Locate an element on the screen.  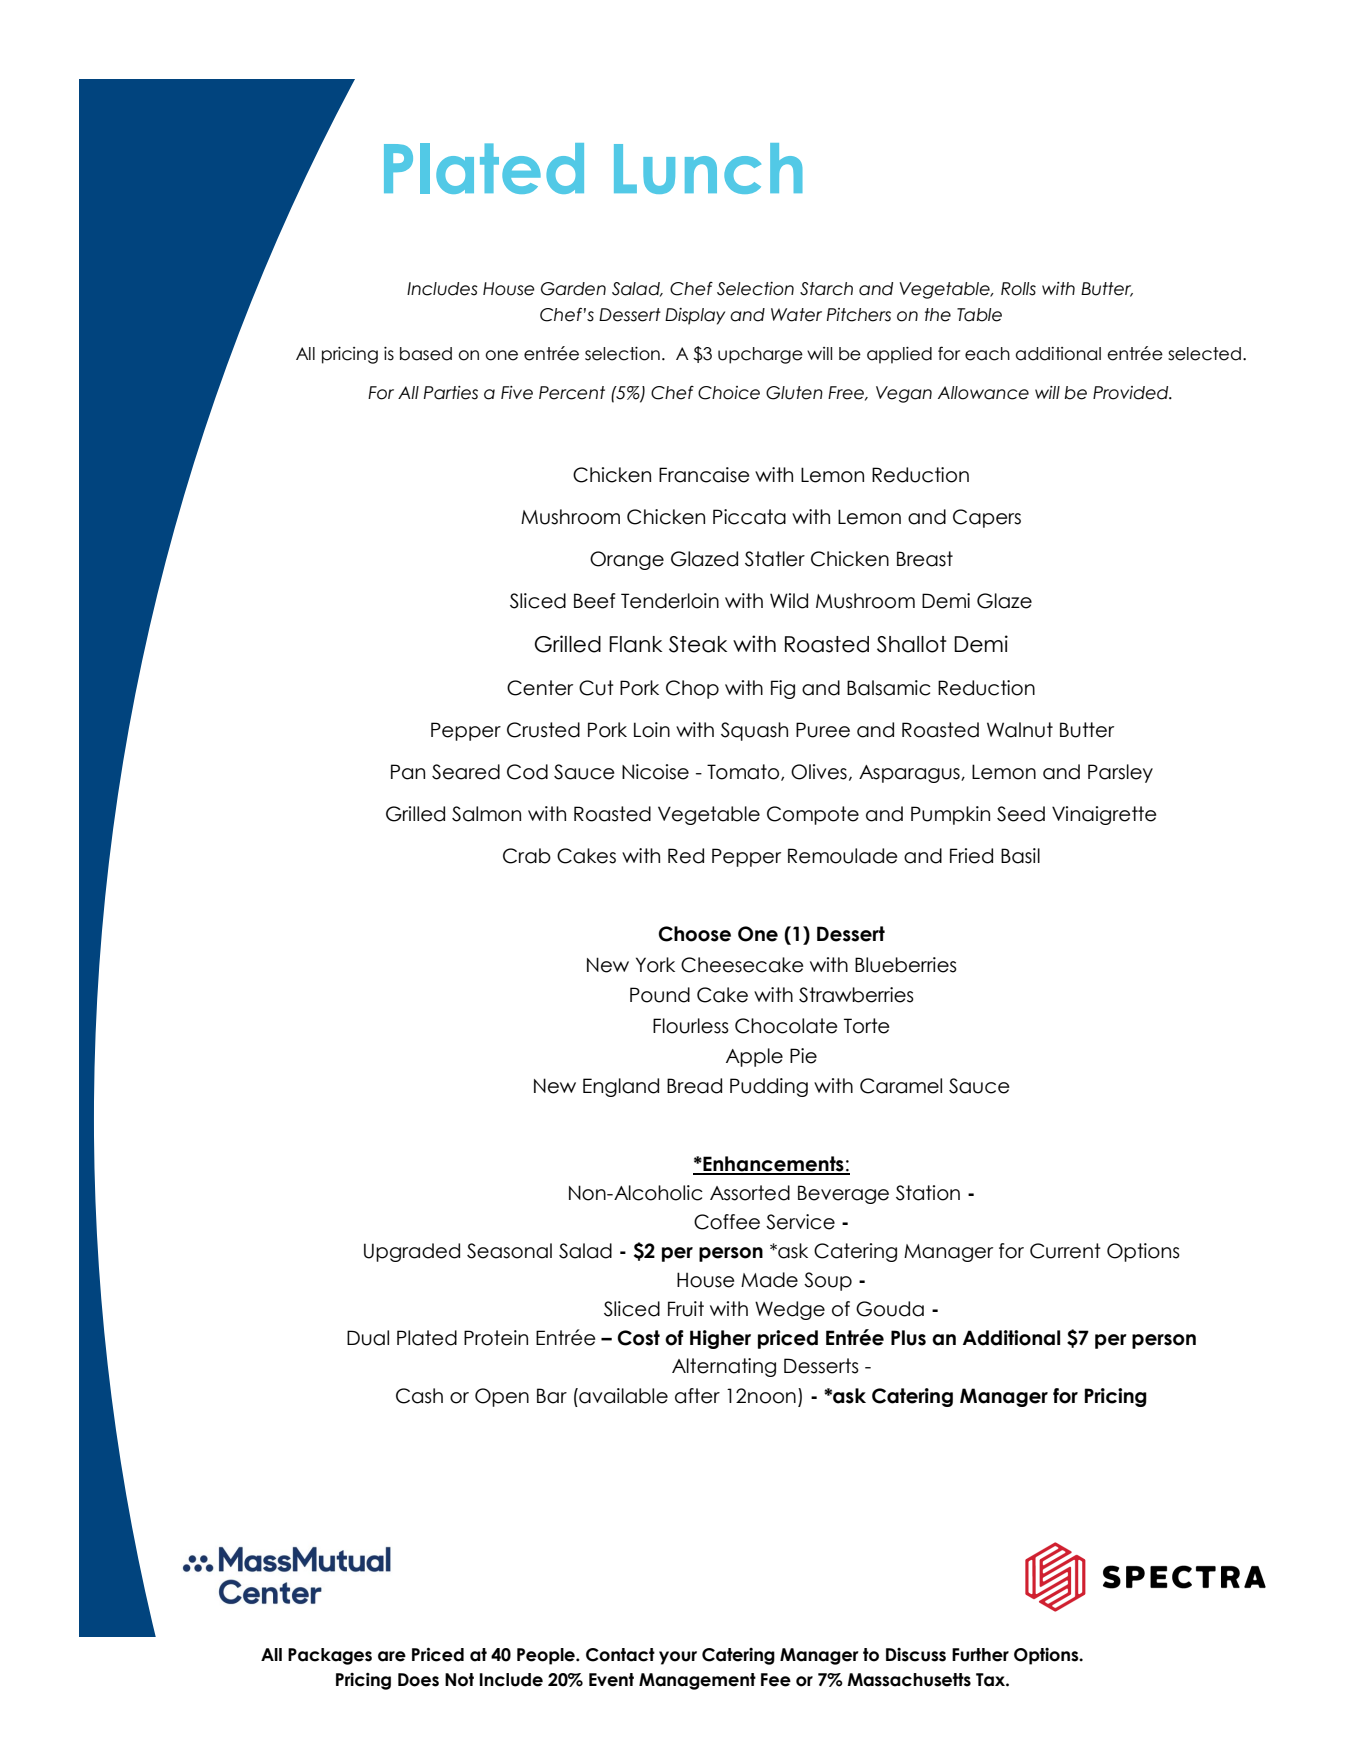
Basil is located at coordinates (1020, 856).
